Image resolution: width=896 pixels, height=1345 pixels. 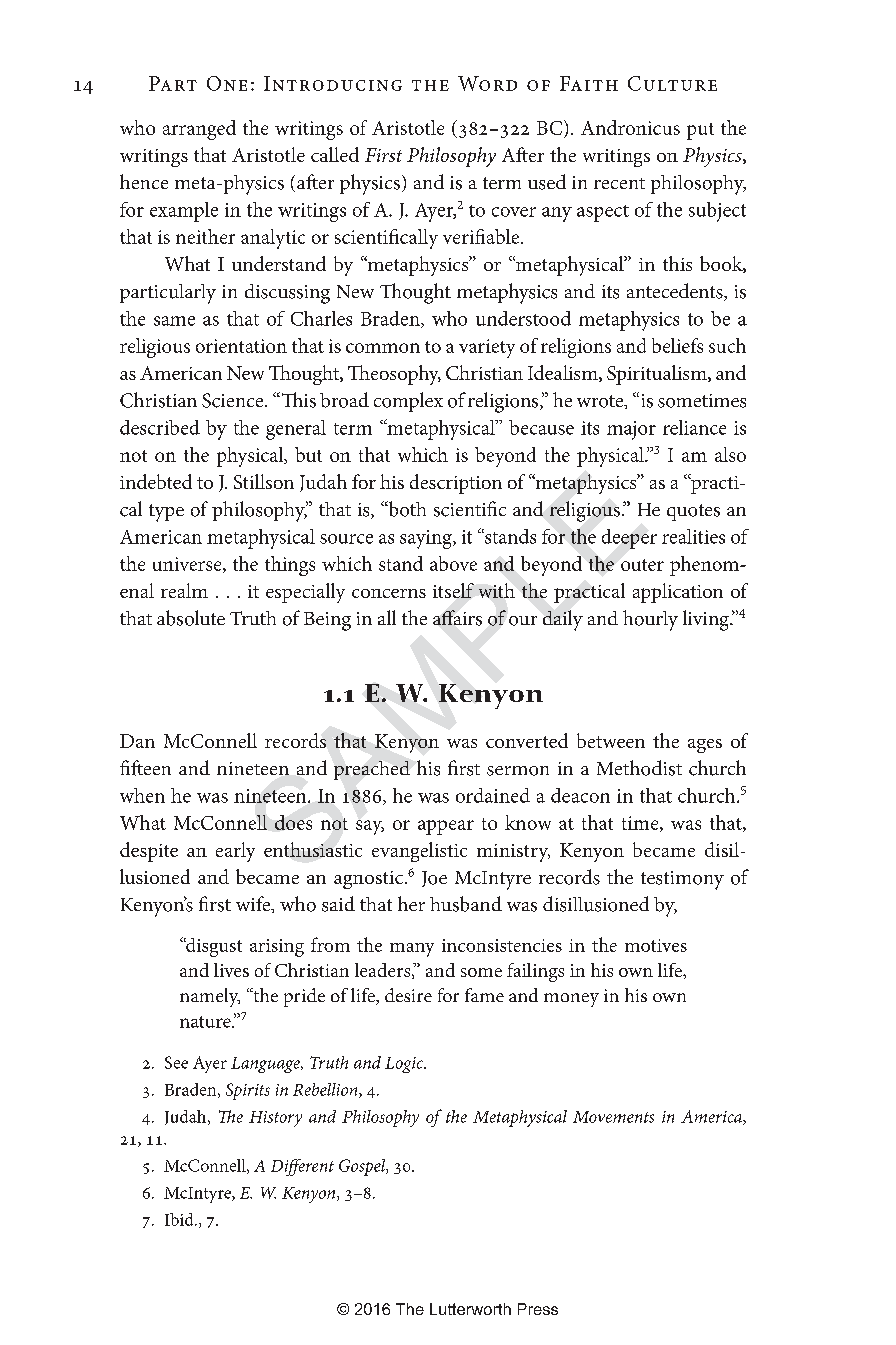 I want to click on Culture, so click(x=672, y=83).
